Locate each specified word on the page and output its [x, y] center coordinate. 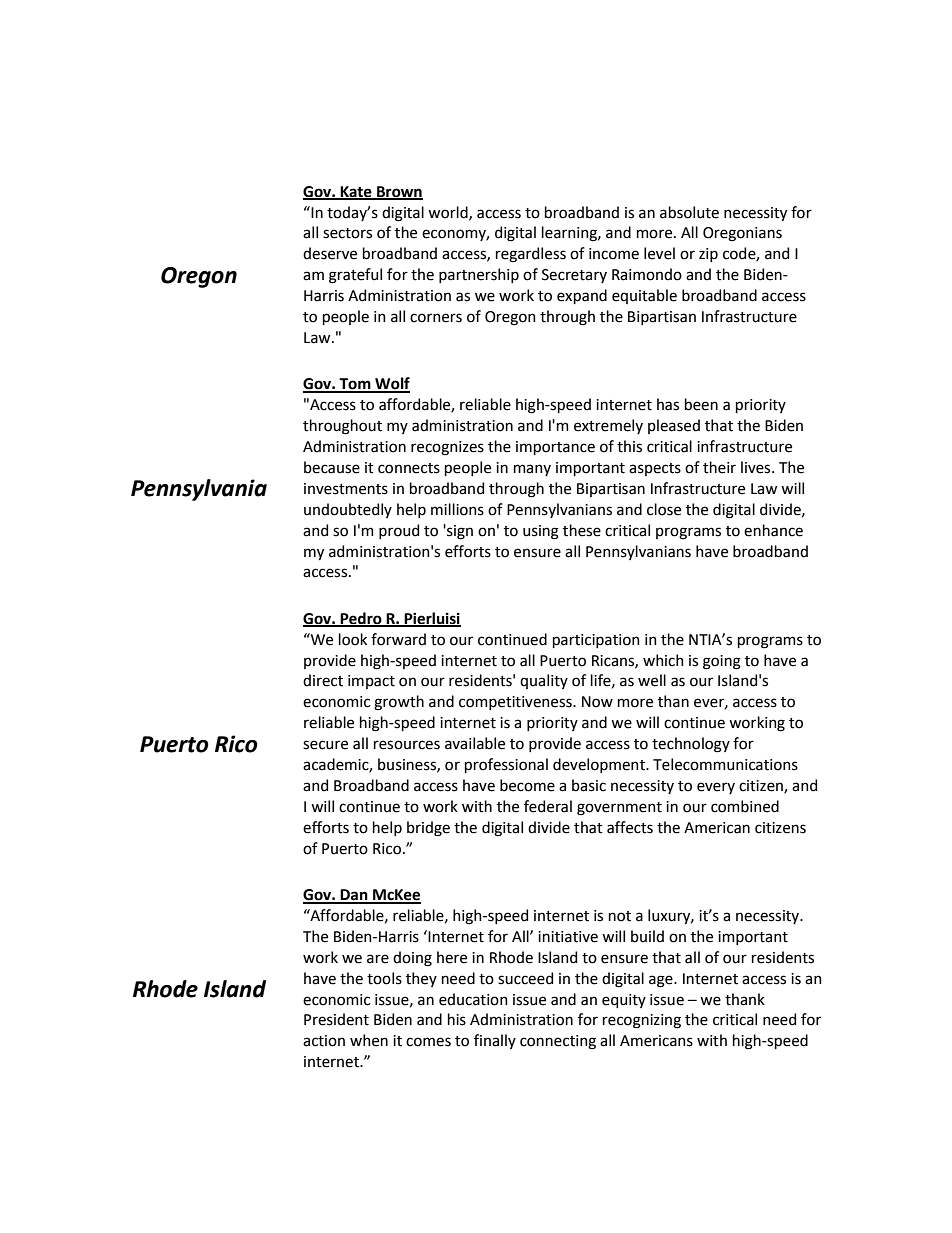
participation [596, 641]
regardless [531, 255]
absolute [689, 212]
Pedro [361, 619]
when [369, 1040]
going [722, 662]
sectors [347, 233]
